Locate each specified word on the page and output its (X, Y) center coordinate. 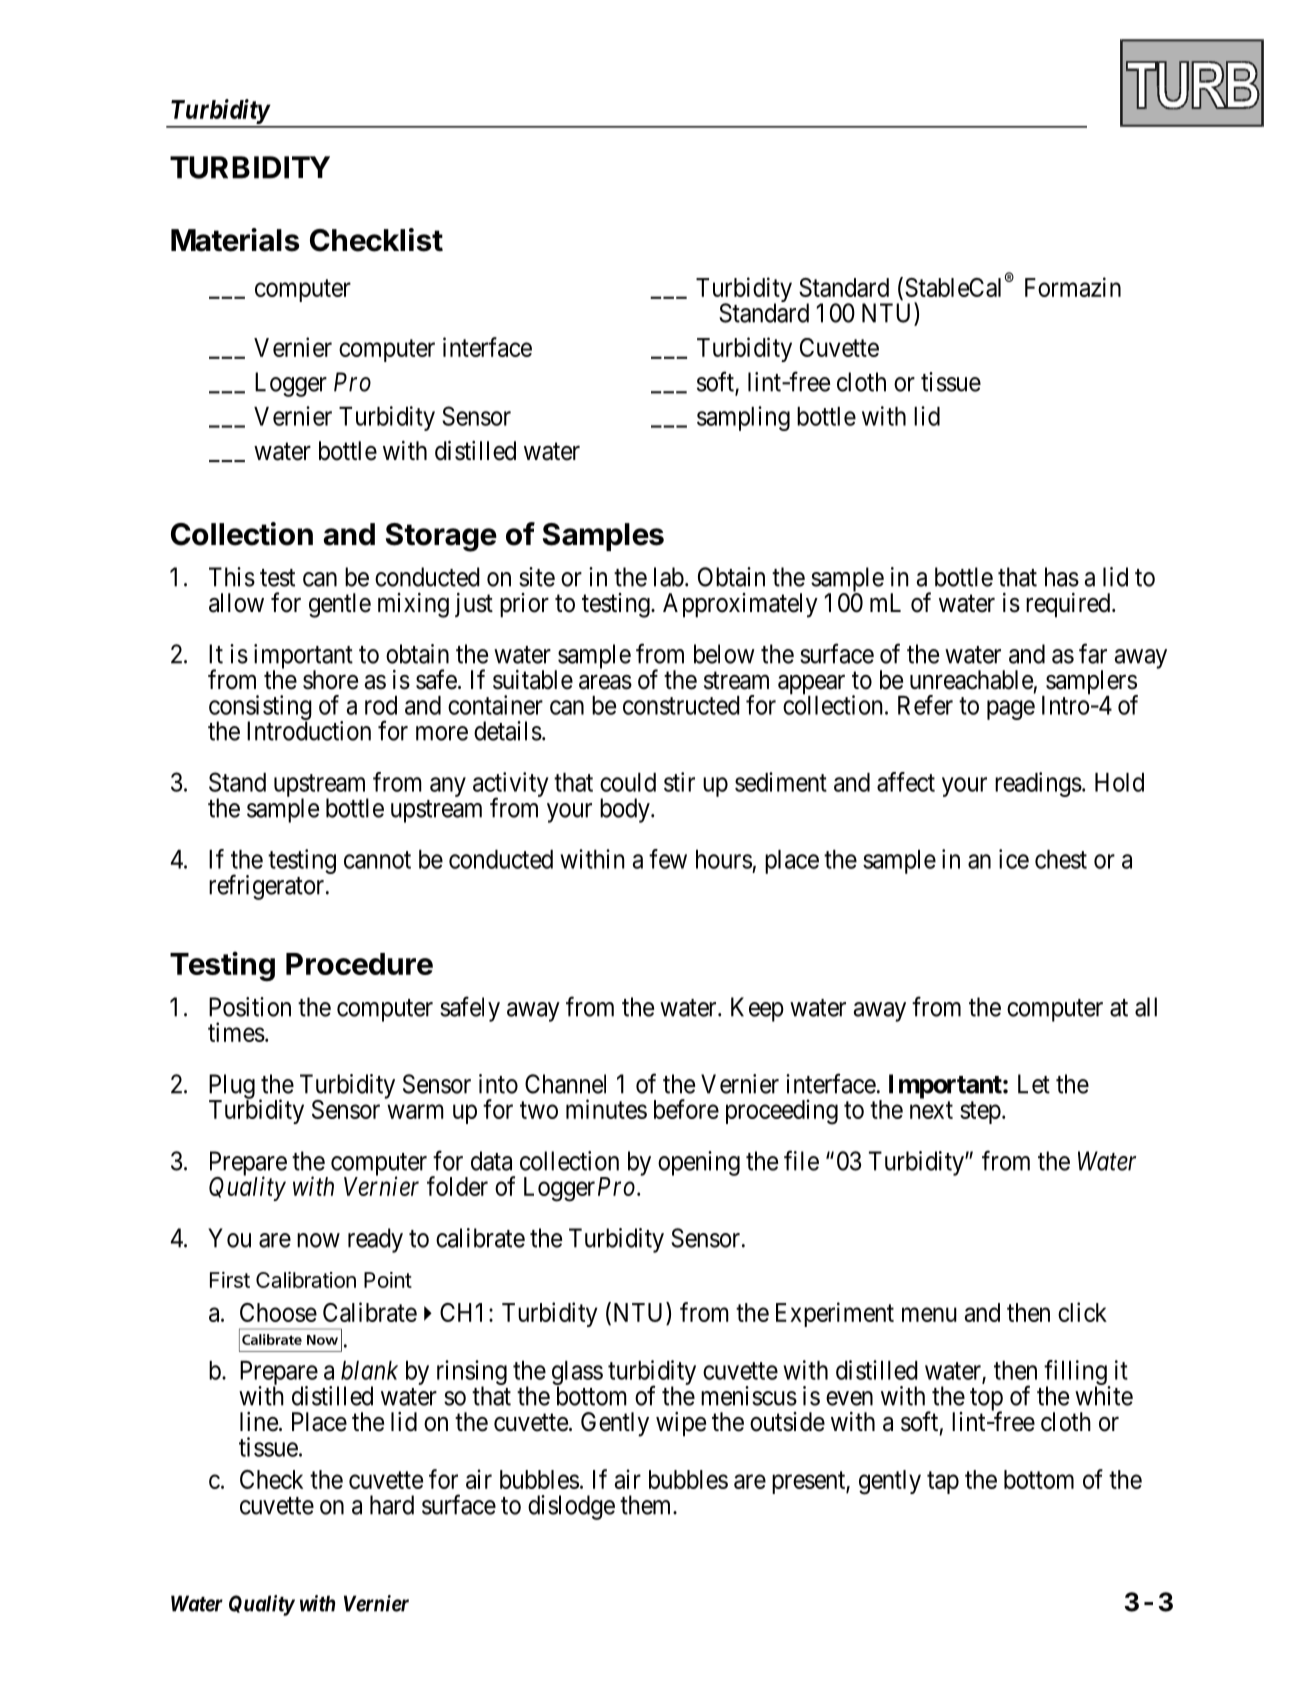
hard (392, 1505)
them (647, 1505)
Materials (235, 240)
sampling (743, 418)
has (1062, 577)
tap (943, 1482)
